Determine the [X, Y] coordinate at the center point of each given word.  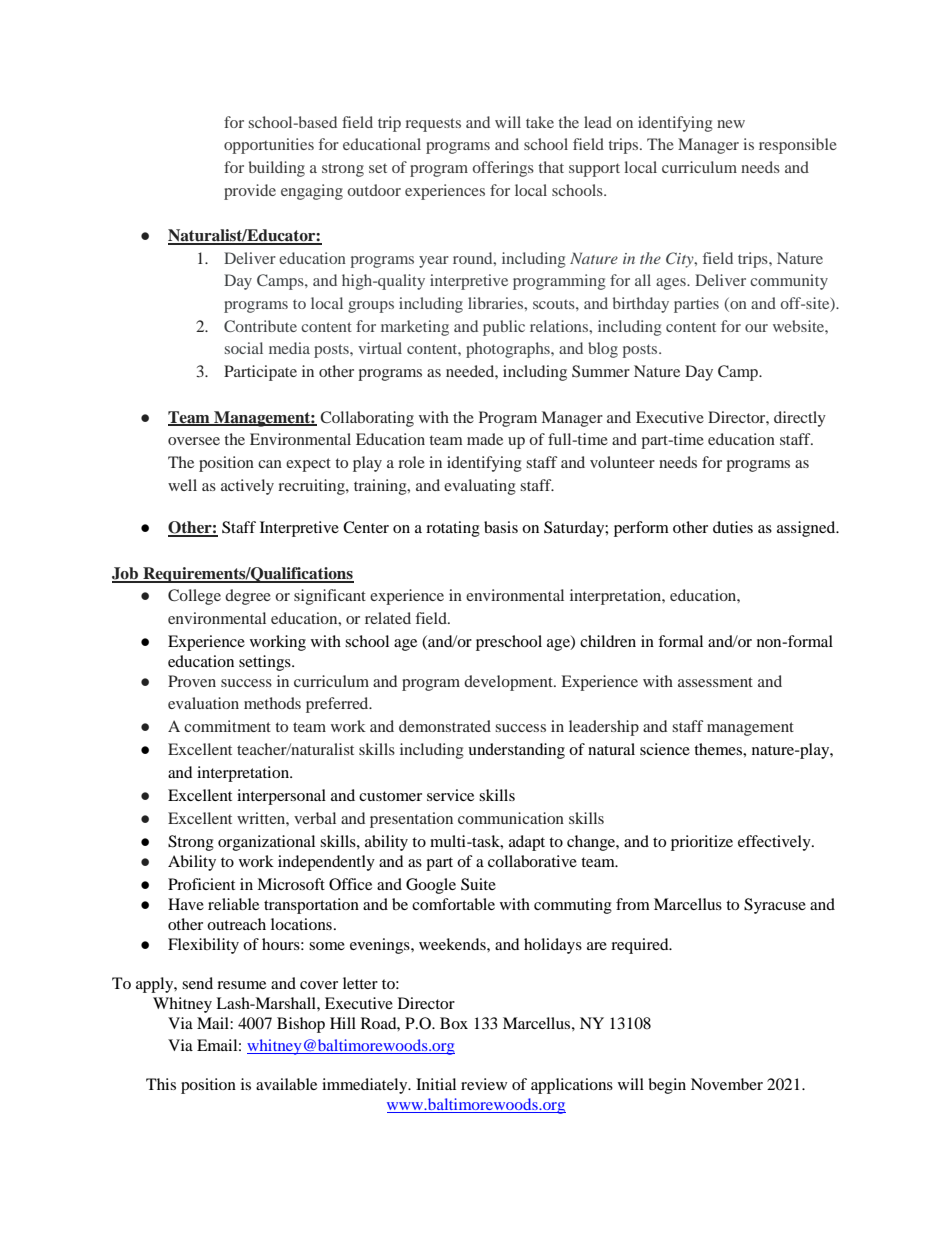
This [161, 1084]
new [731, 124]
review [484, 1084]
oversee [194, 441]
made [485, 439]
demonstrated [445, 726]
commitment [227, 726]
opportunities [269, 146]
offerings [503, 169]
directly [800, 419]
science [665, 749]
